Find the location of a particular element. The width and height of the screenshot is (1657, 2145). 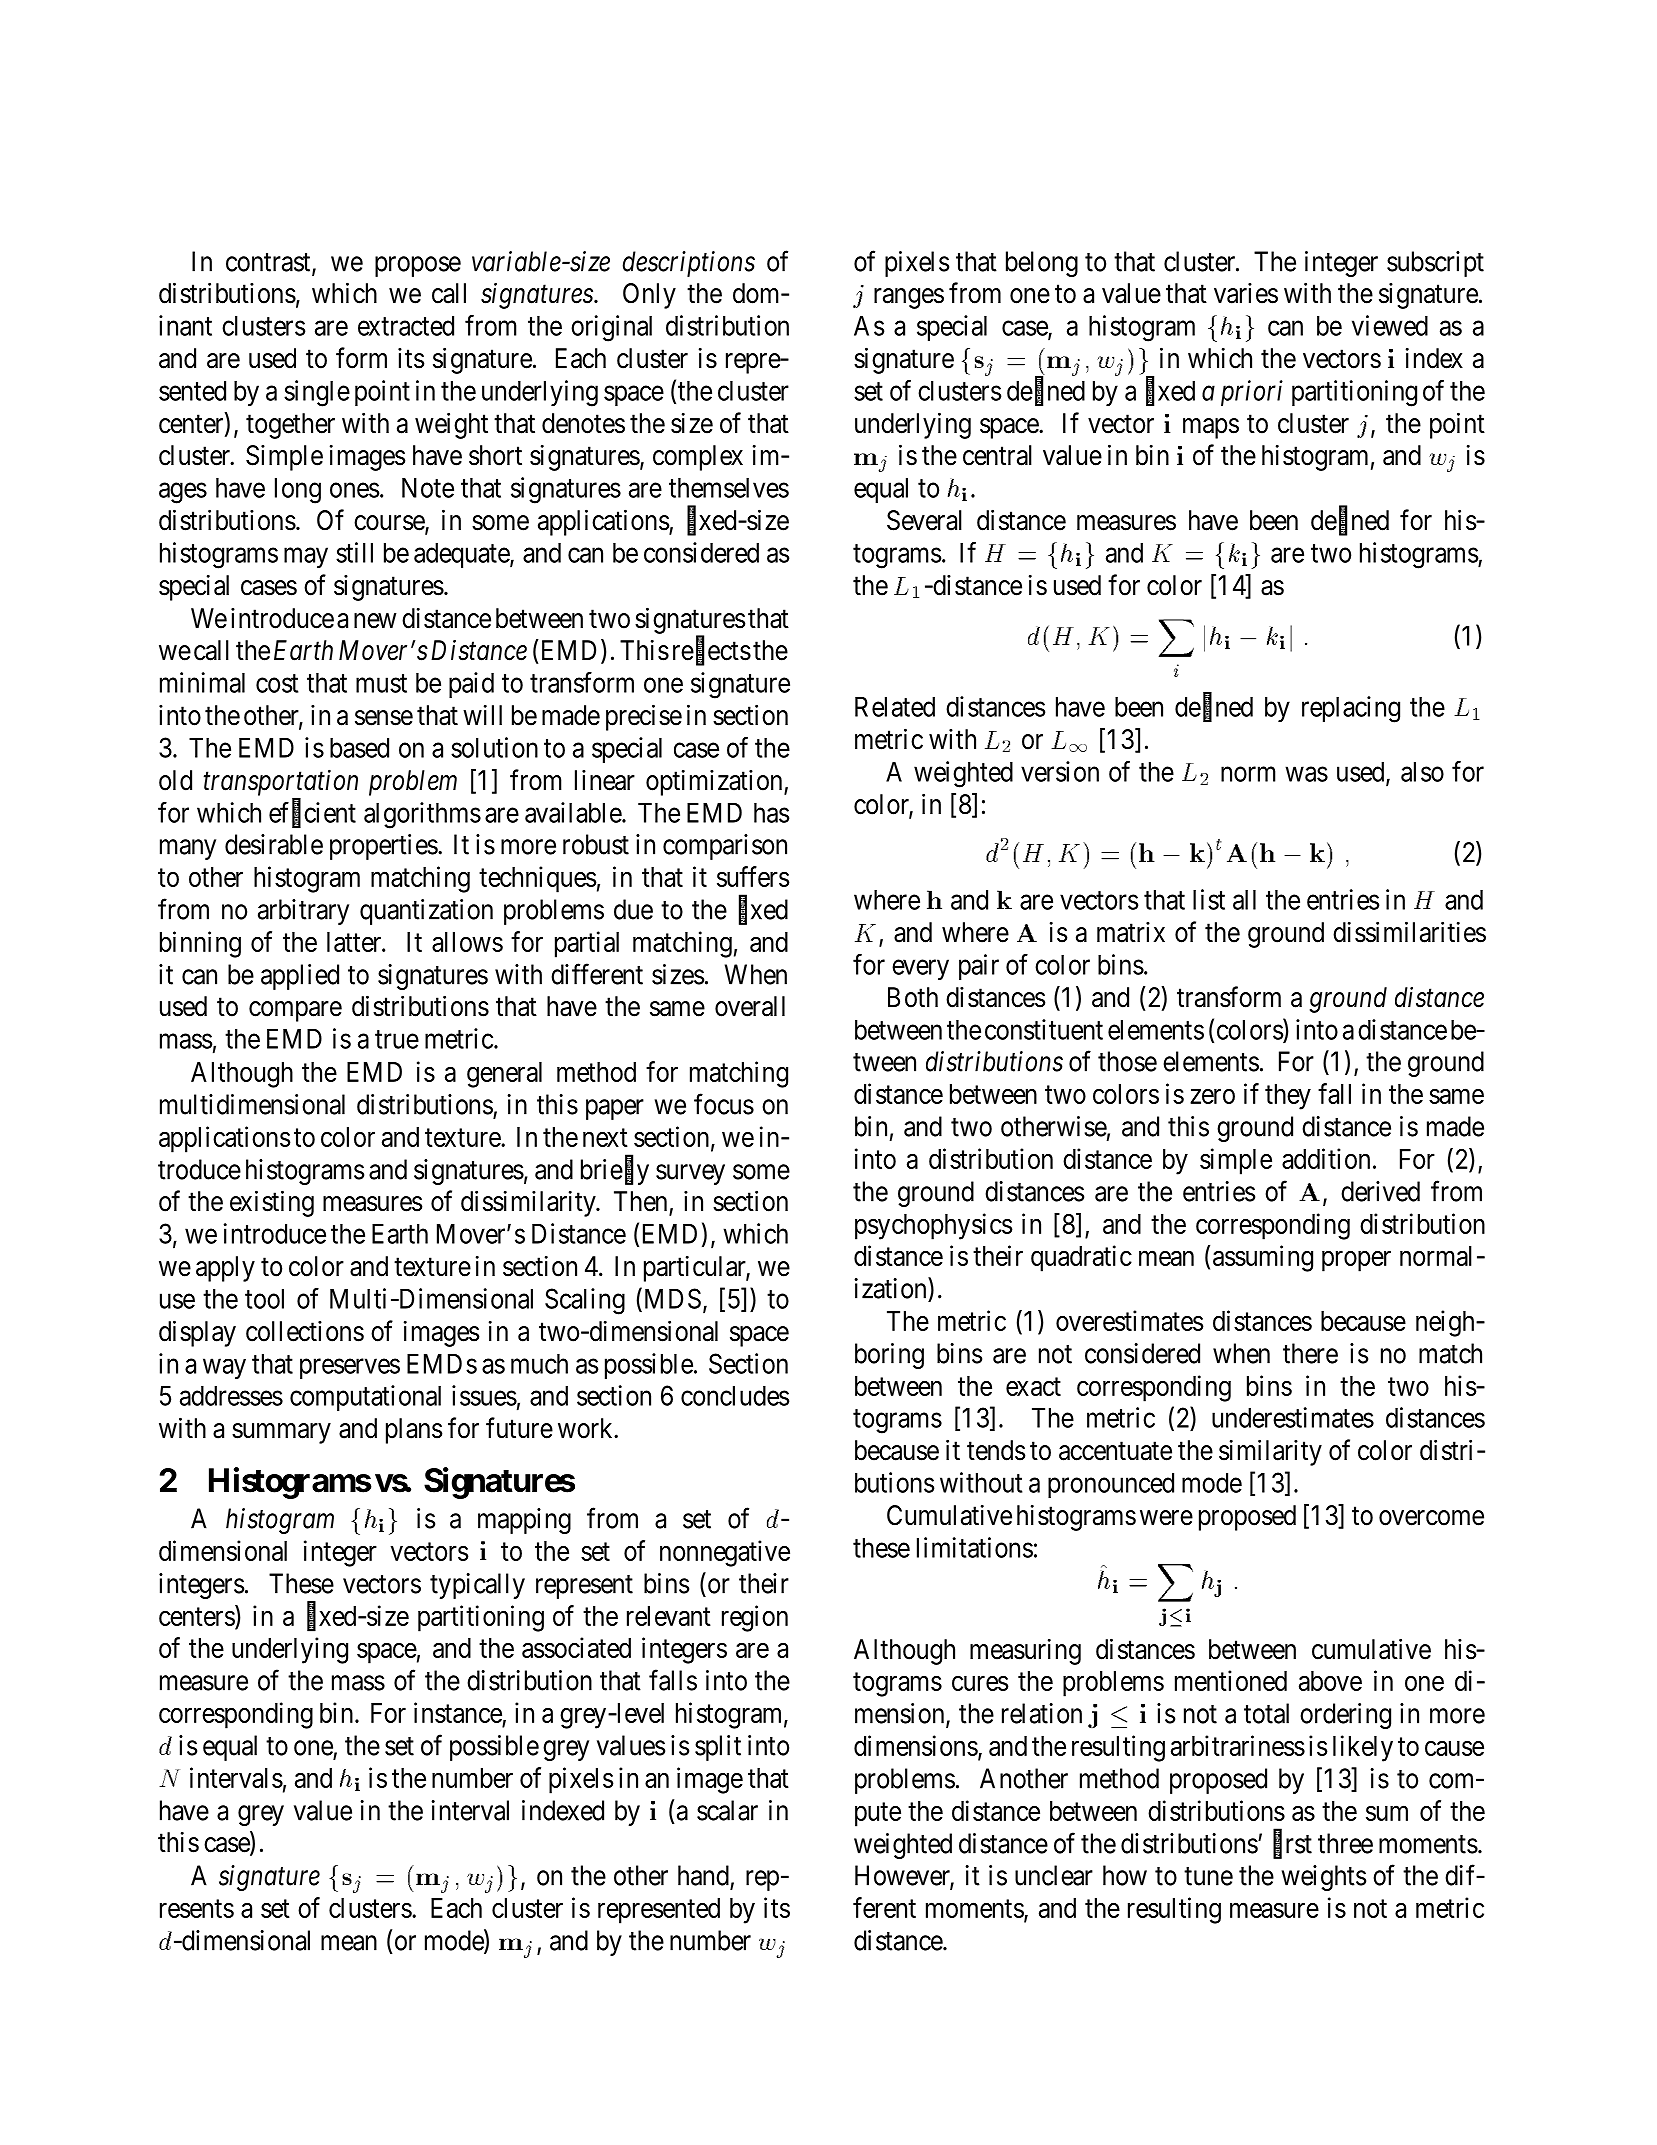

underestimates is located at coordinates (1293, 1417).
